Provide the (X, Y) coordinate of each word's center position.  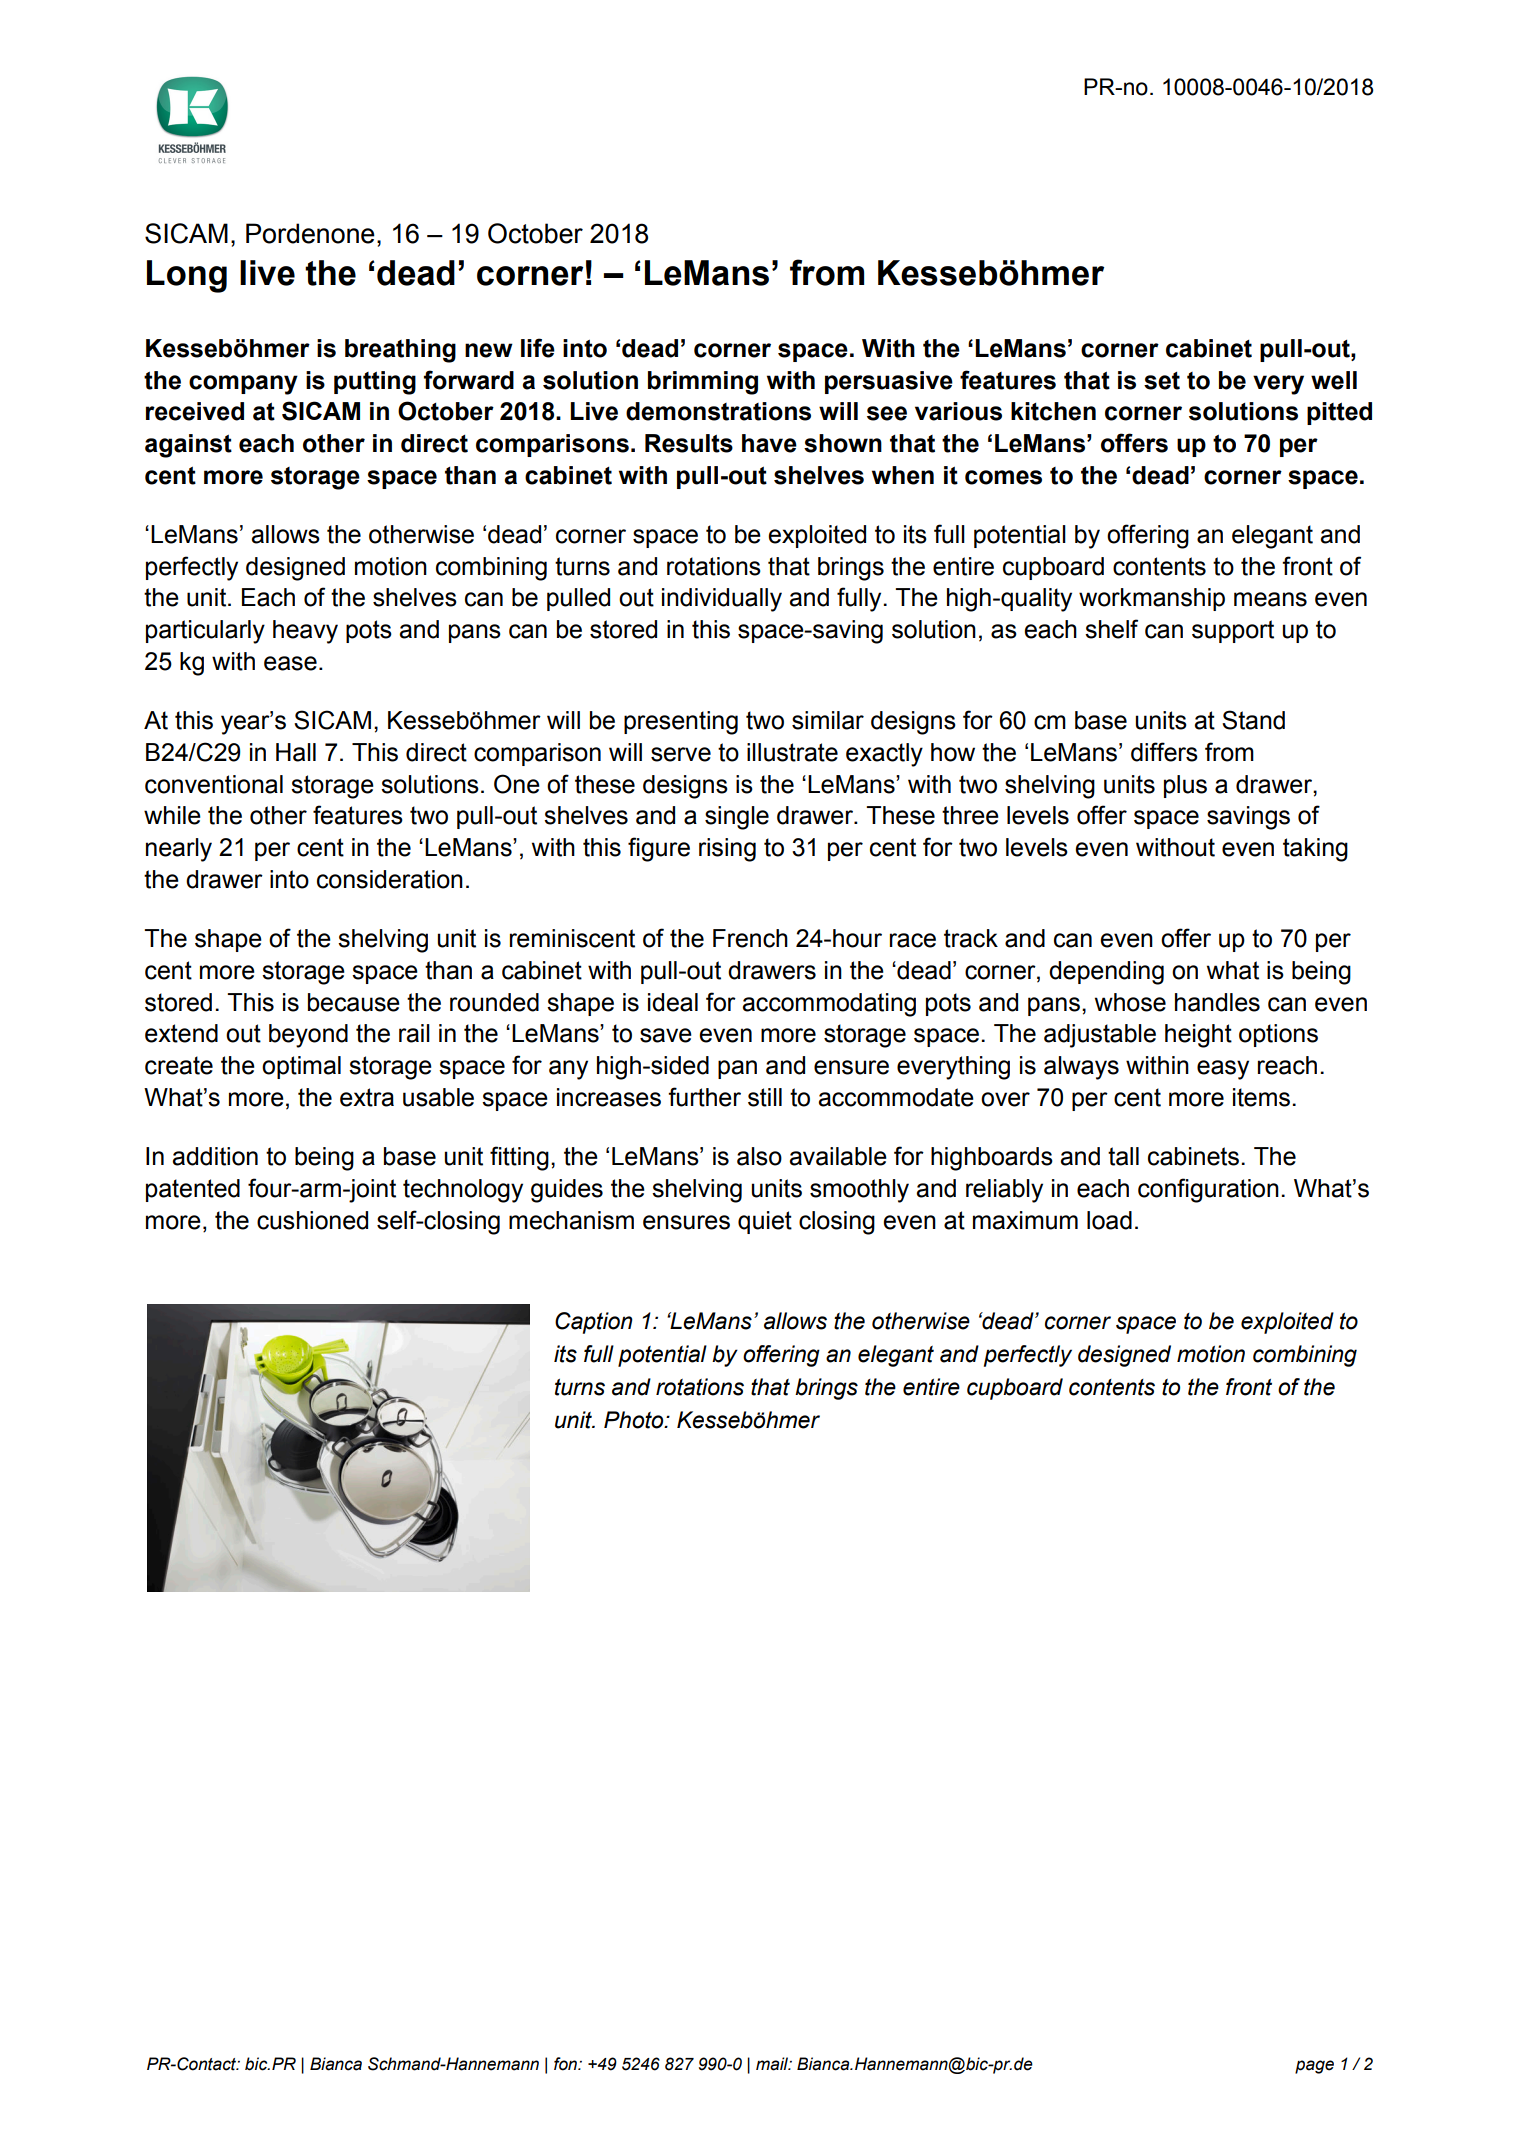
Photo (635, 1420)
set (1162, 381)
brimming (703, 383)
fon (566, 2064)
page (1314, 2067)
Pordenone (310, 233)
